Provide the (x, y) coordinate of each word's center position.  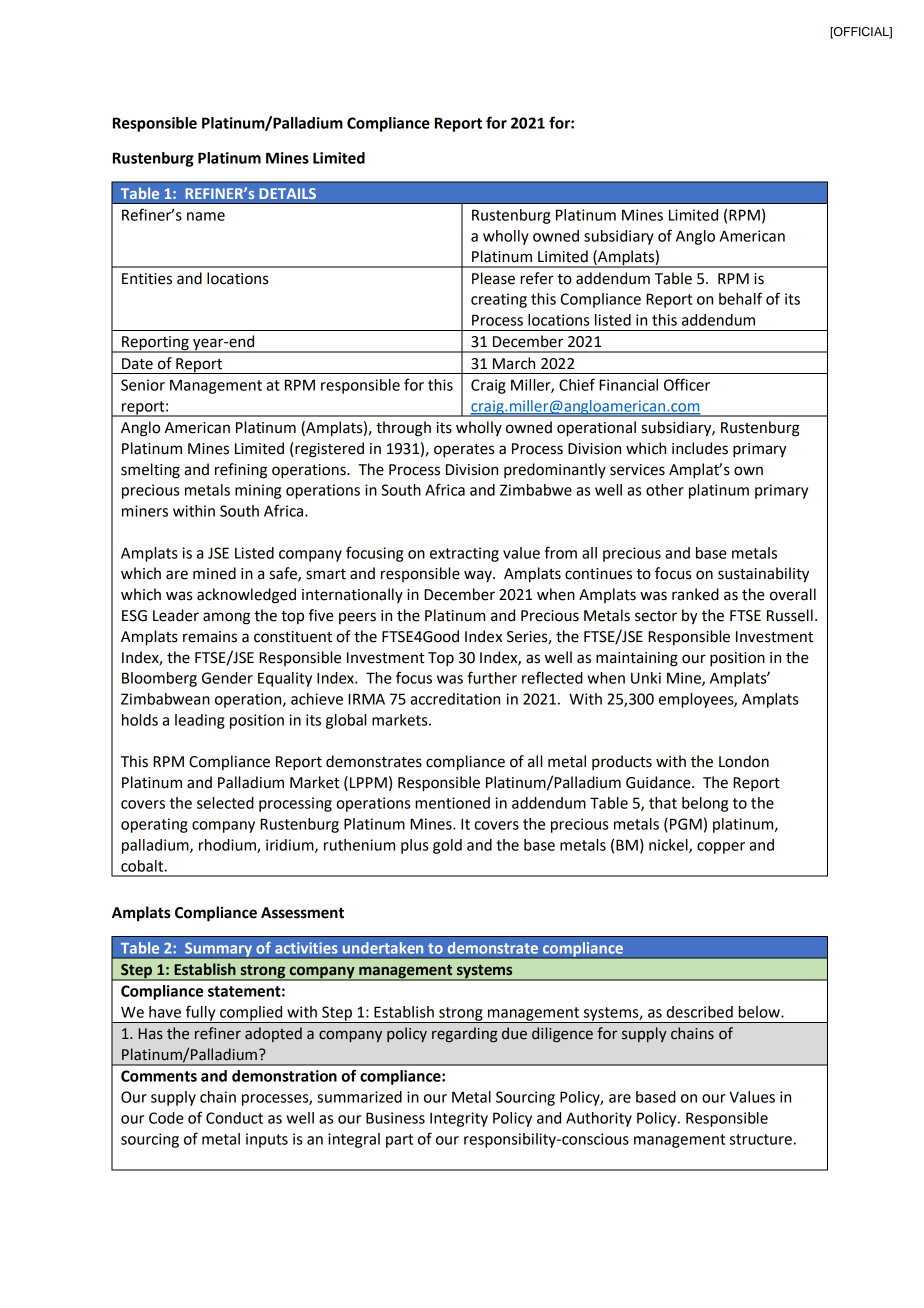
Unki (646, 678)
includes (700, 448)
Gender (227, 678)
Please (493, 278)
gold (447, 846)
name (206, 216)
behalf (740, 298)
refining (241, 471)
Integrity (459, 1119)
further (492, 677)
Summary (218, 951)
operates (464, 451)
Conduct (234, 1118)
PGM (686, 824)
